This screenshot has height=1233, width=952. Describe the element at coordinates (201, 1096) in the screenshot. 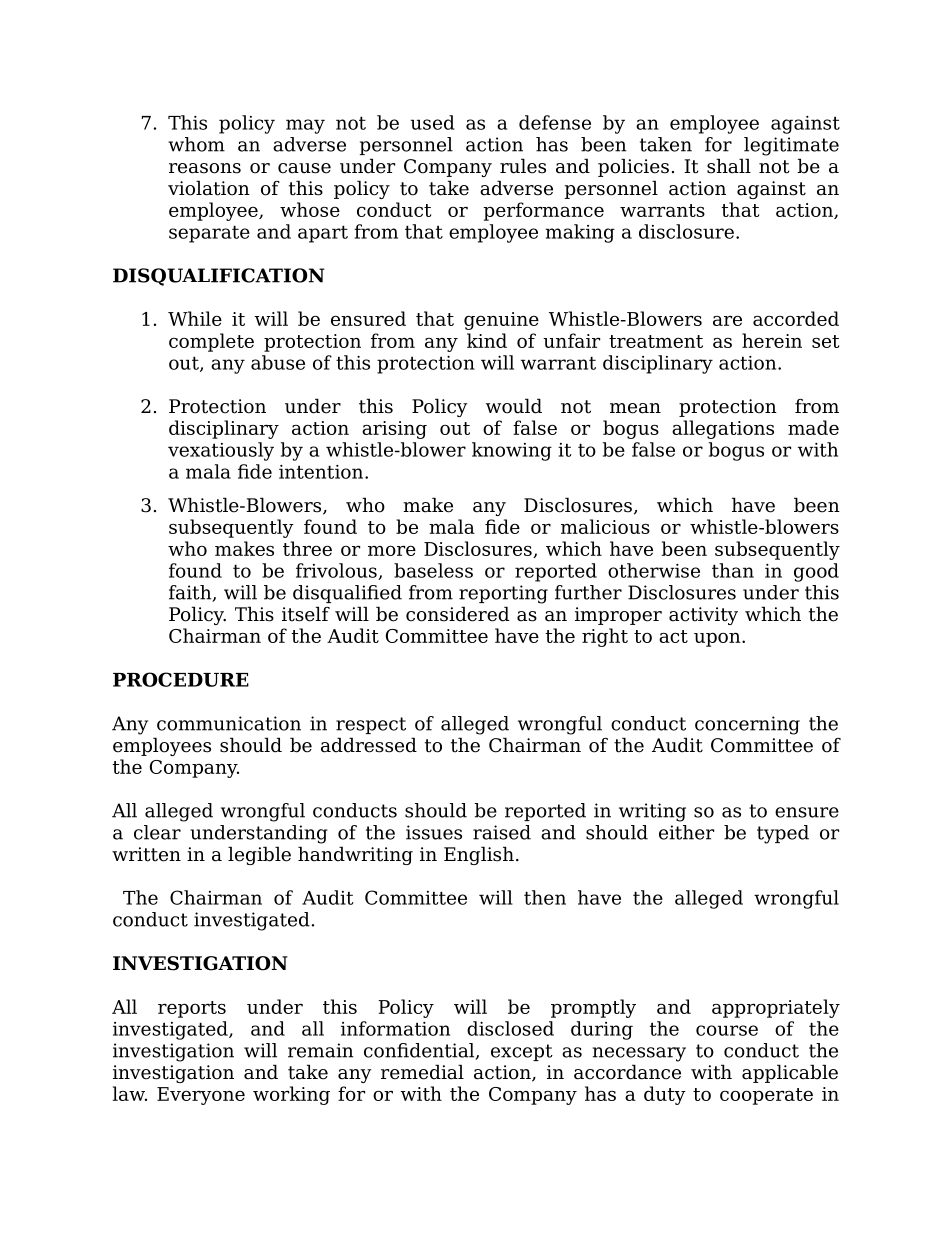

I see `Everyone` at that location.
